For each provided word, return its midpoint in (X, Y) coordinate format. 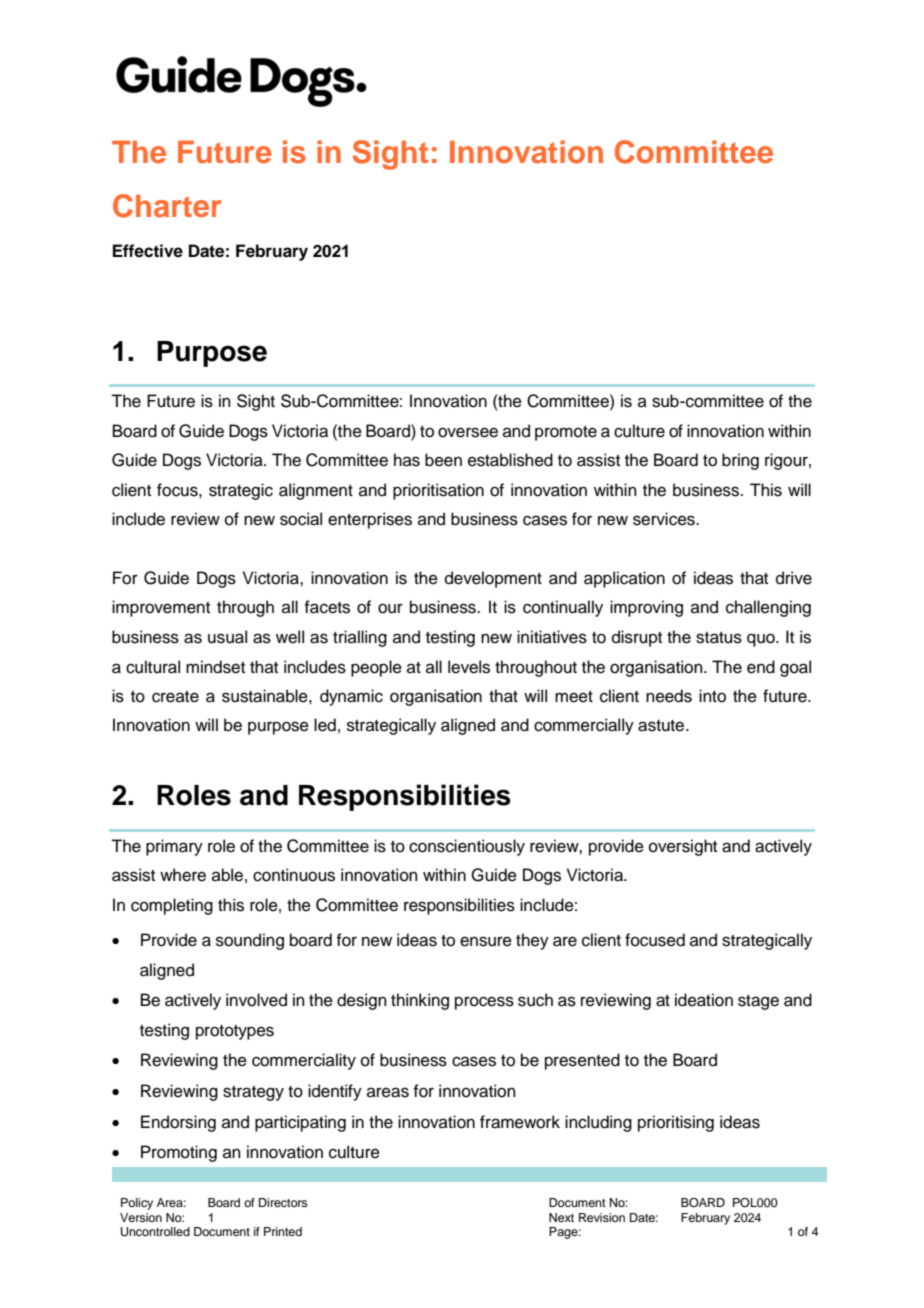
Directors (283, 1202)
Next (561, 1217)
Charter (167, 206)
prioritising (676, 1123)
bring (740, 461)
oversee (468, 432)
